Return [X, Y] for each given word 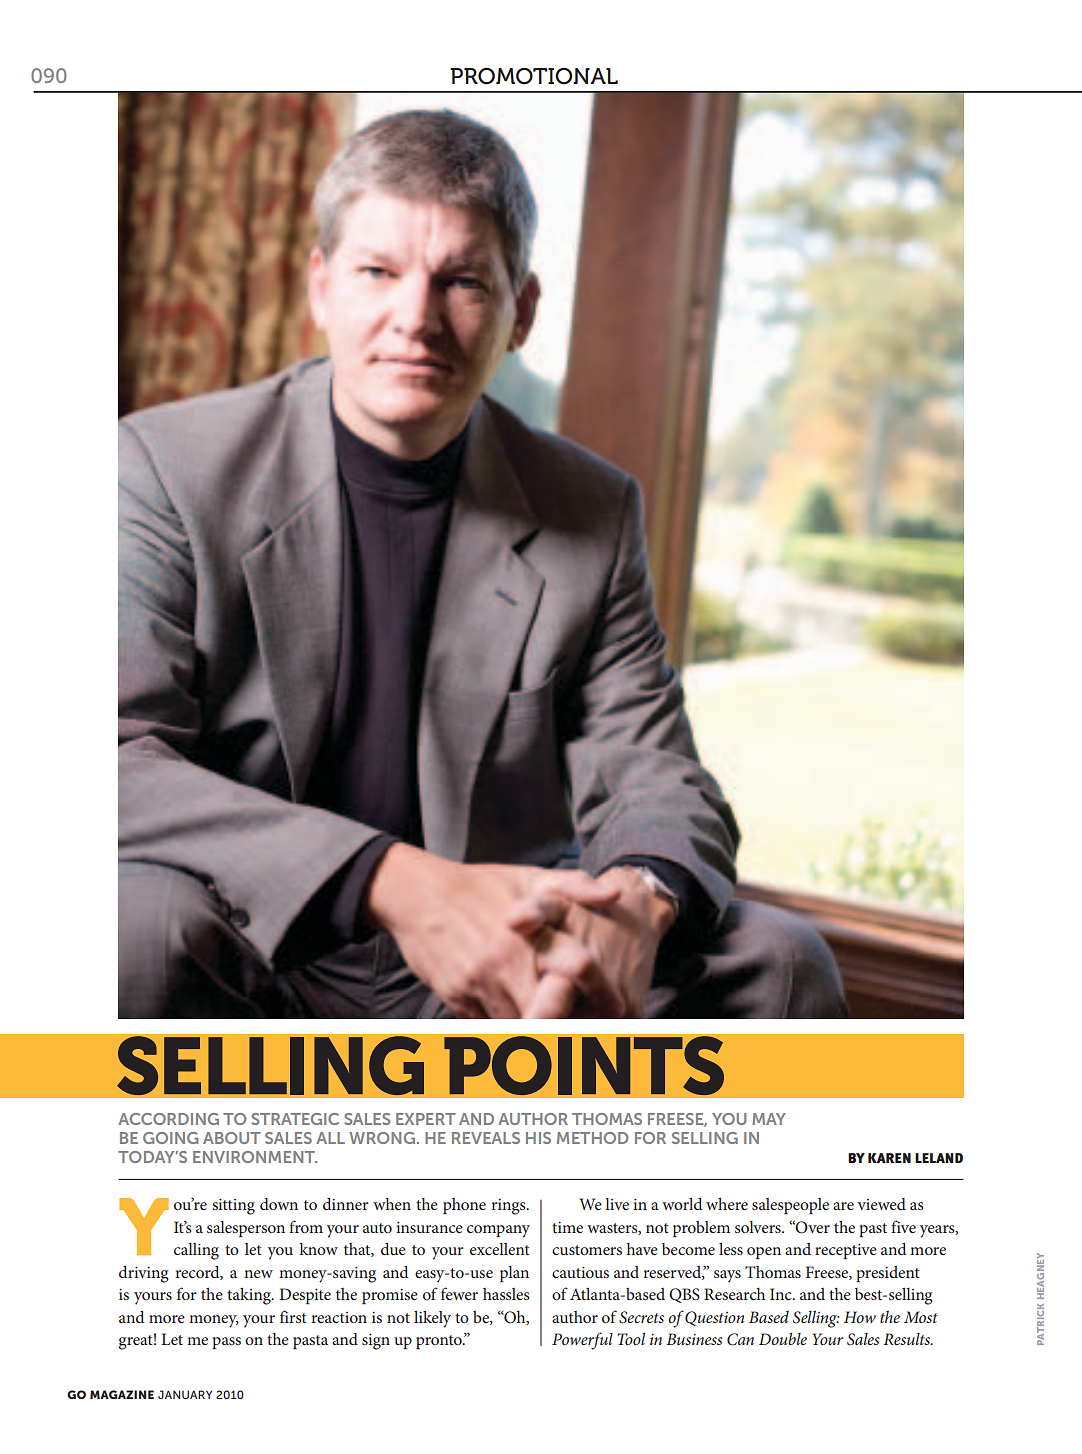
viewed [882, 1204]
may [769, 1119]
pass [226, 1343]
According [168, 1119]
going [170, 1138]
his [538, 1138]
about [232, 1138]
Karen [889, 1158]
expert [426, 1119]
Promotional [534, 76]
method [592, 1138]
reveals [486, 1138]
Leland [939, 1158]
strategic [295, 1119]
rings [509, 1207]
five [903, 1226]
